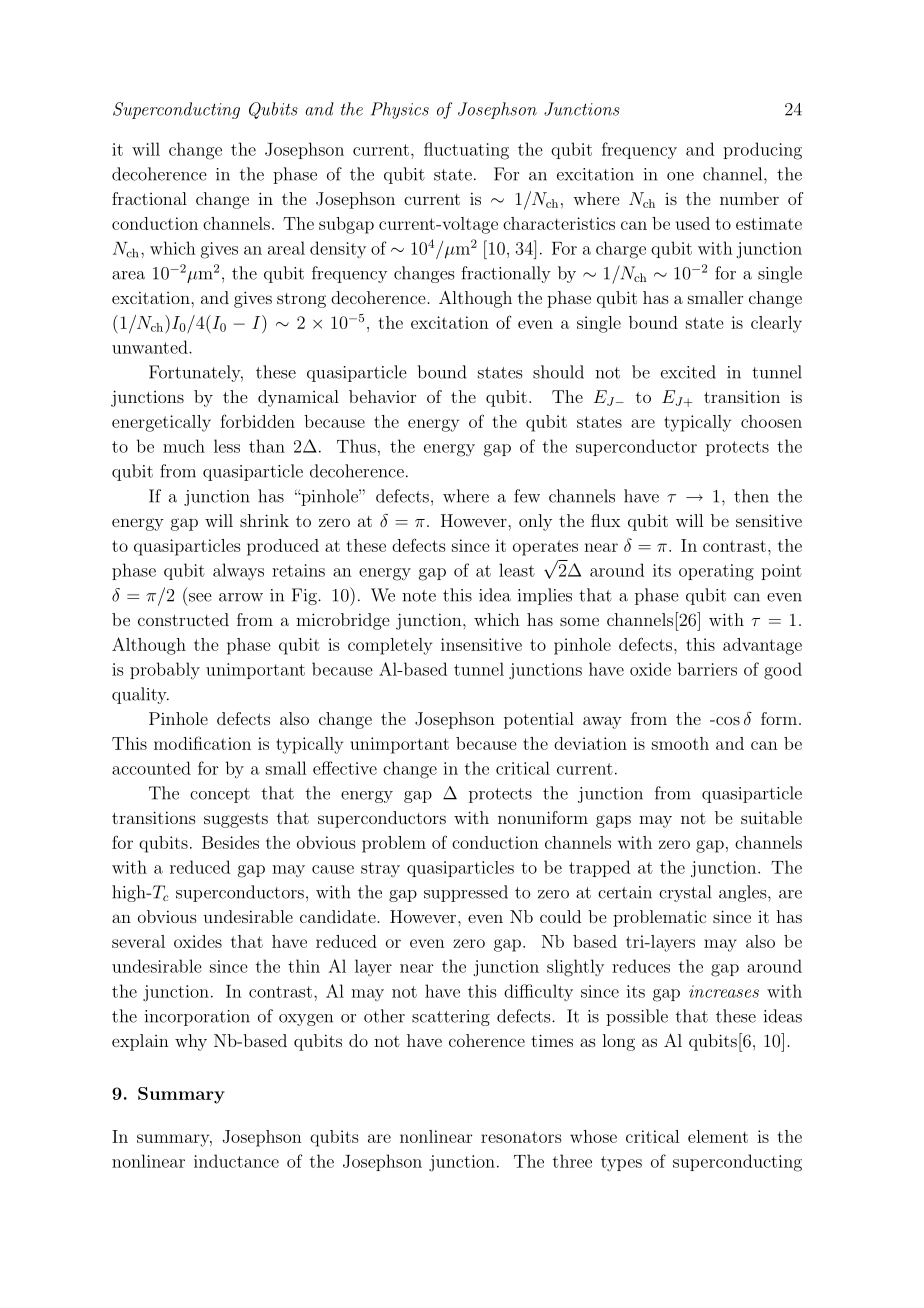 The image size is (924, 1308). I want to click on density, so click(338, 249).
